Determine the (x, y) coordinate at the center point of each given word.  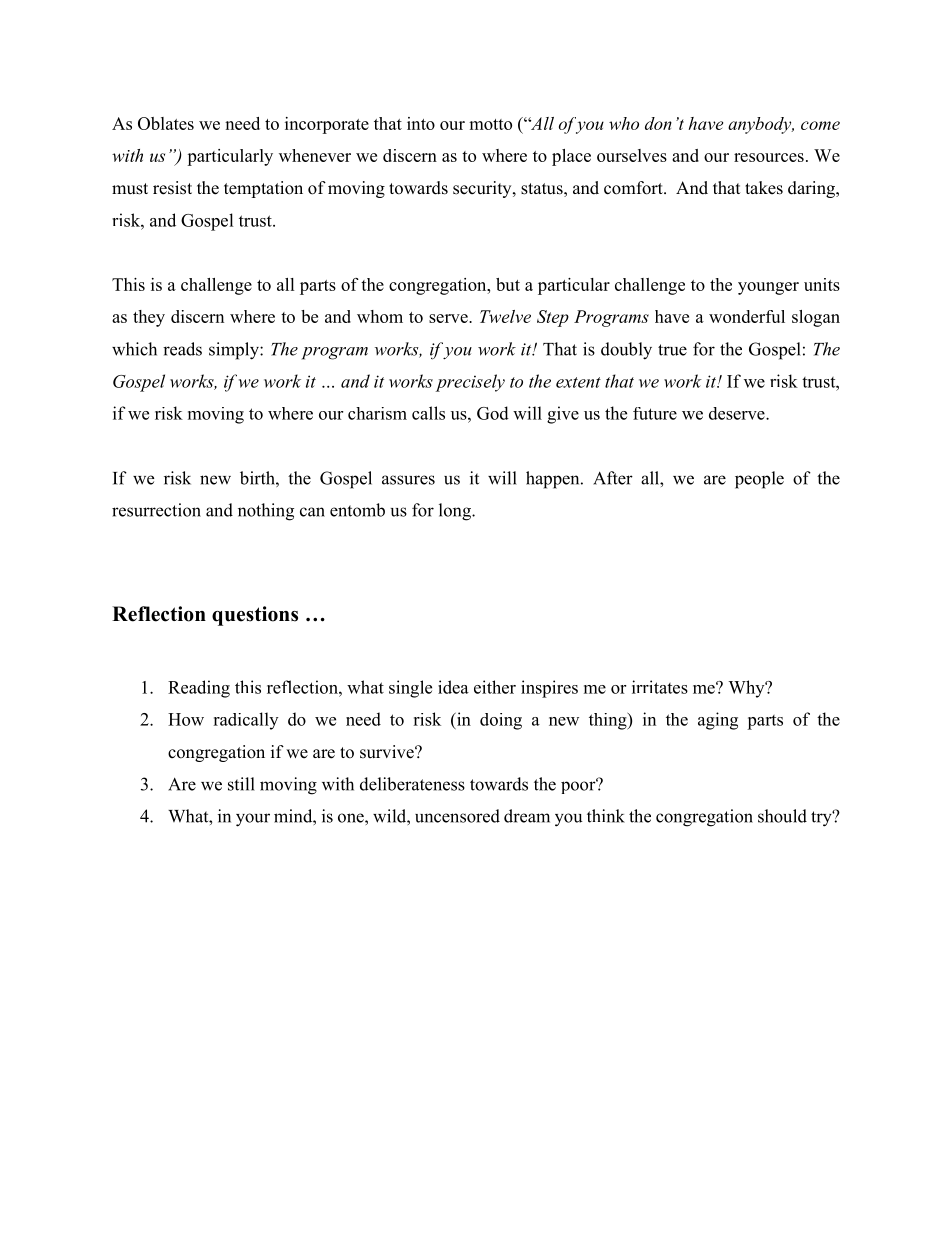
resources (769, 157)
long (456, 512)
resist (172, 188)
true (672, 350)
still (241, 784)
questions (255, 616)
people (759, 480)
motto (490, 124)
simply (235, 351)
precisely (470, 383)
